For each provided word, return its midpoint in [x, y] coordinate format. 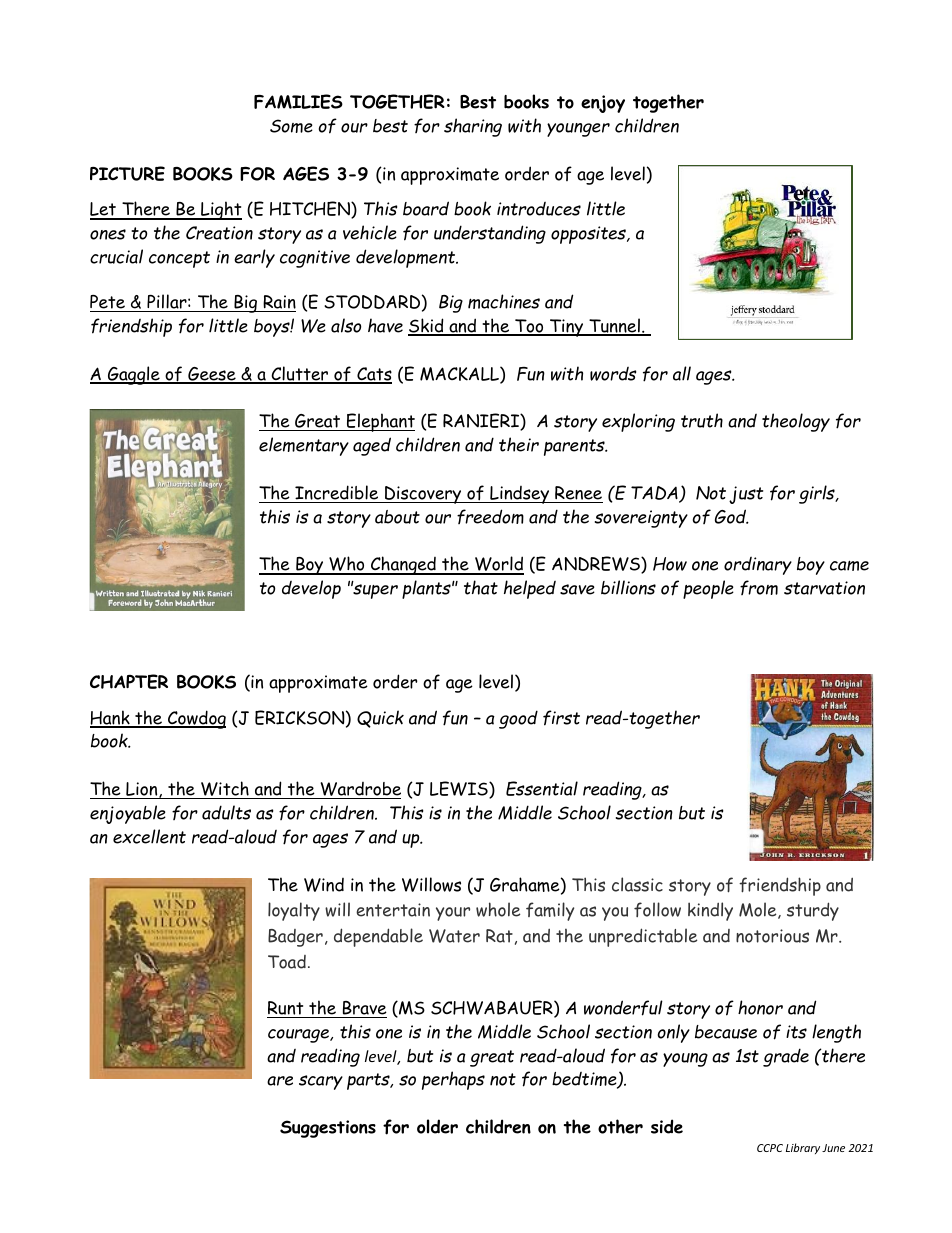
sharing [473, 127]
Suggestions [328, 1129]
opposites [589, 235]
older [437, 1126]
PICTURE [127, 173]
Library [803, 1148]
